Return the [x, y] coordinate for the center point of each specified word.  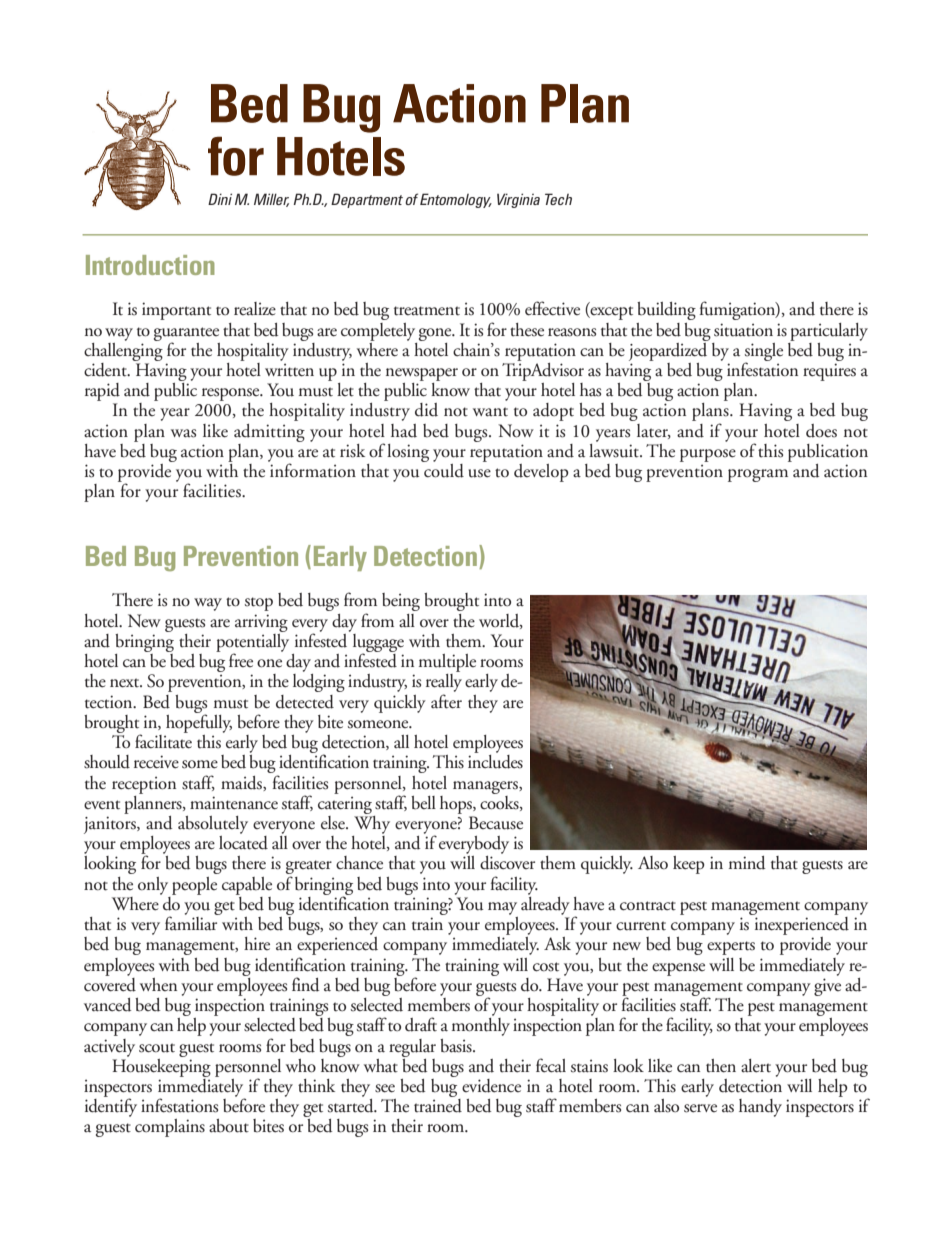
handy [760, 1108]
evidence [491, 1086]
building [666, 311]
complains [170, 1128]
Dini [220, 199]
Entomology [456, 200]
